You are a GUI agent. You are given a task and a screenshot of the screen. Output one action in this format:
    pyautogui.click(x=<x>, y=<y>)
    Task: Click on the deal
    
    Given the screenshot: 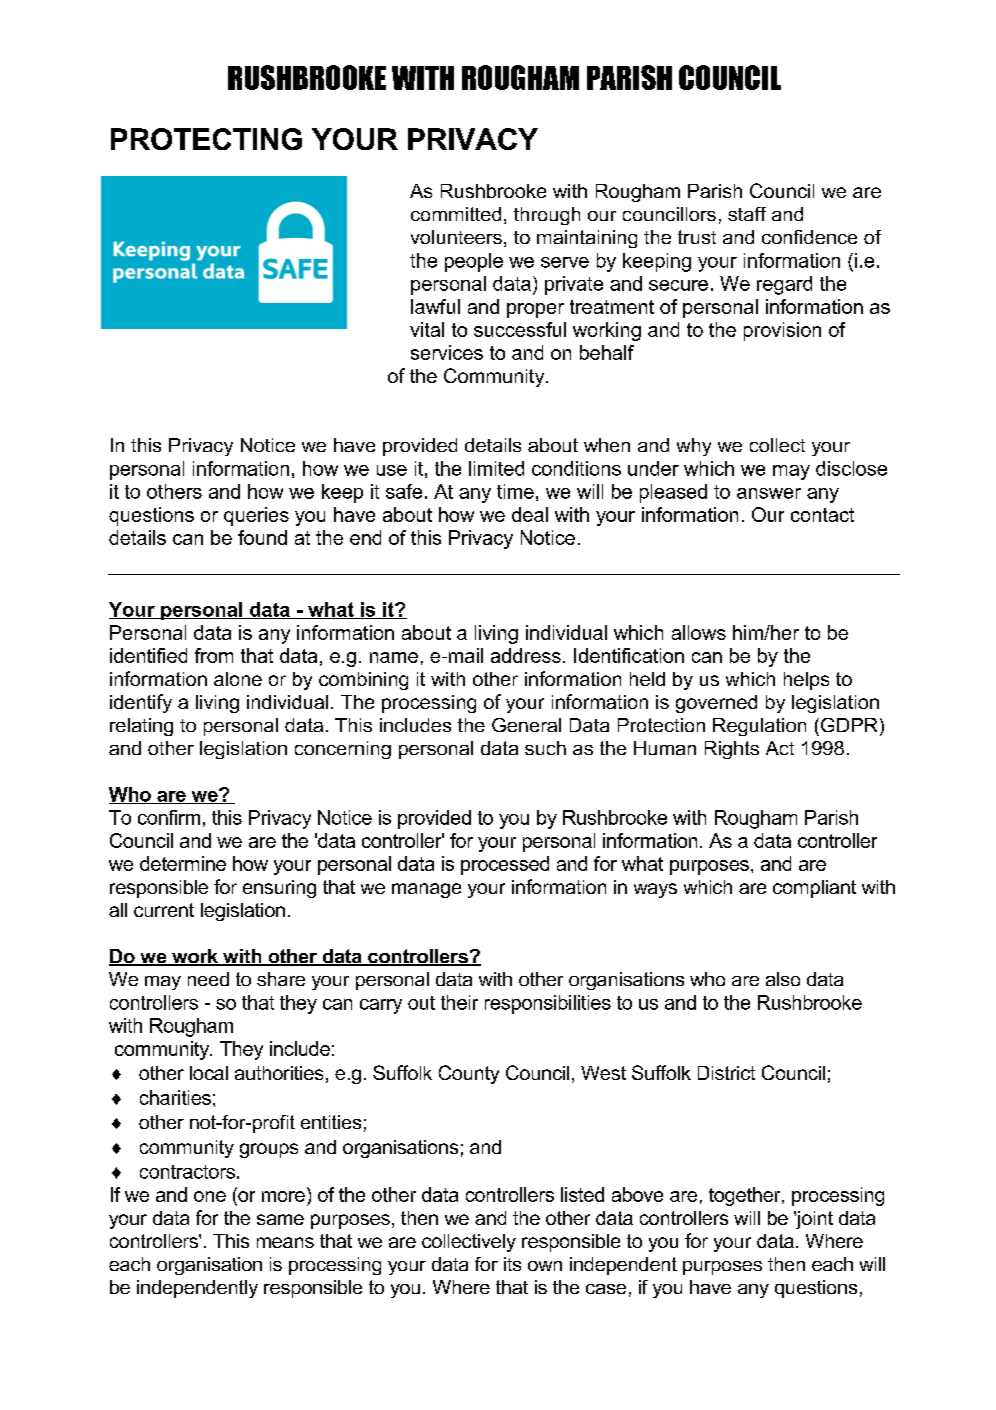 What is the action you would take?
    pyautogui.click(x=530, y=514)
